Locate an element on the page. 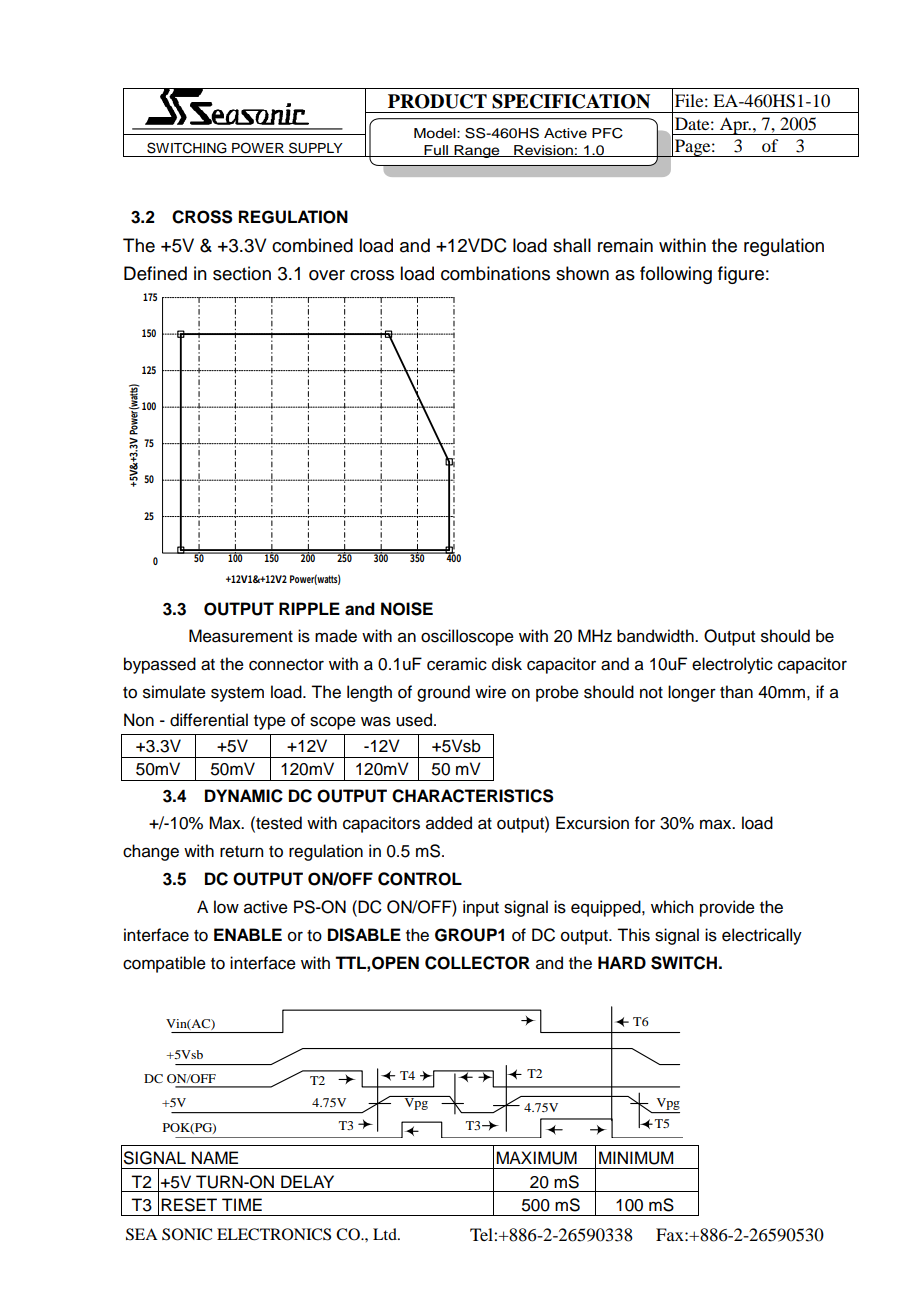 This document has width=924, height=1307. longer is located at coordinates (692, 693).
